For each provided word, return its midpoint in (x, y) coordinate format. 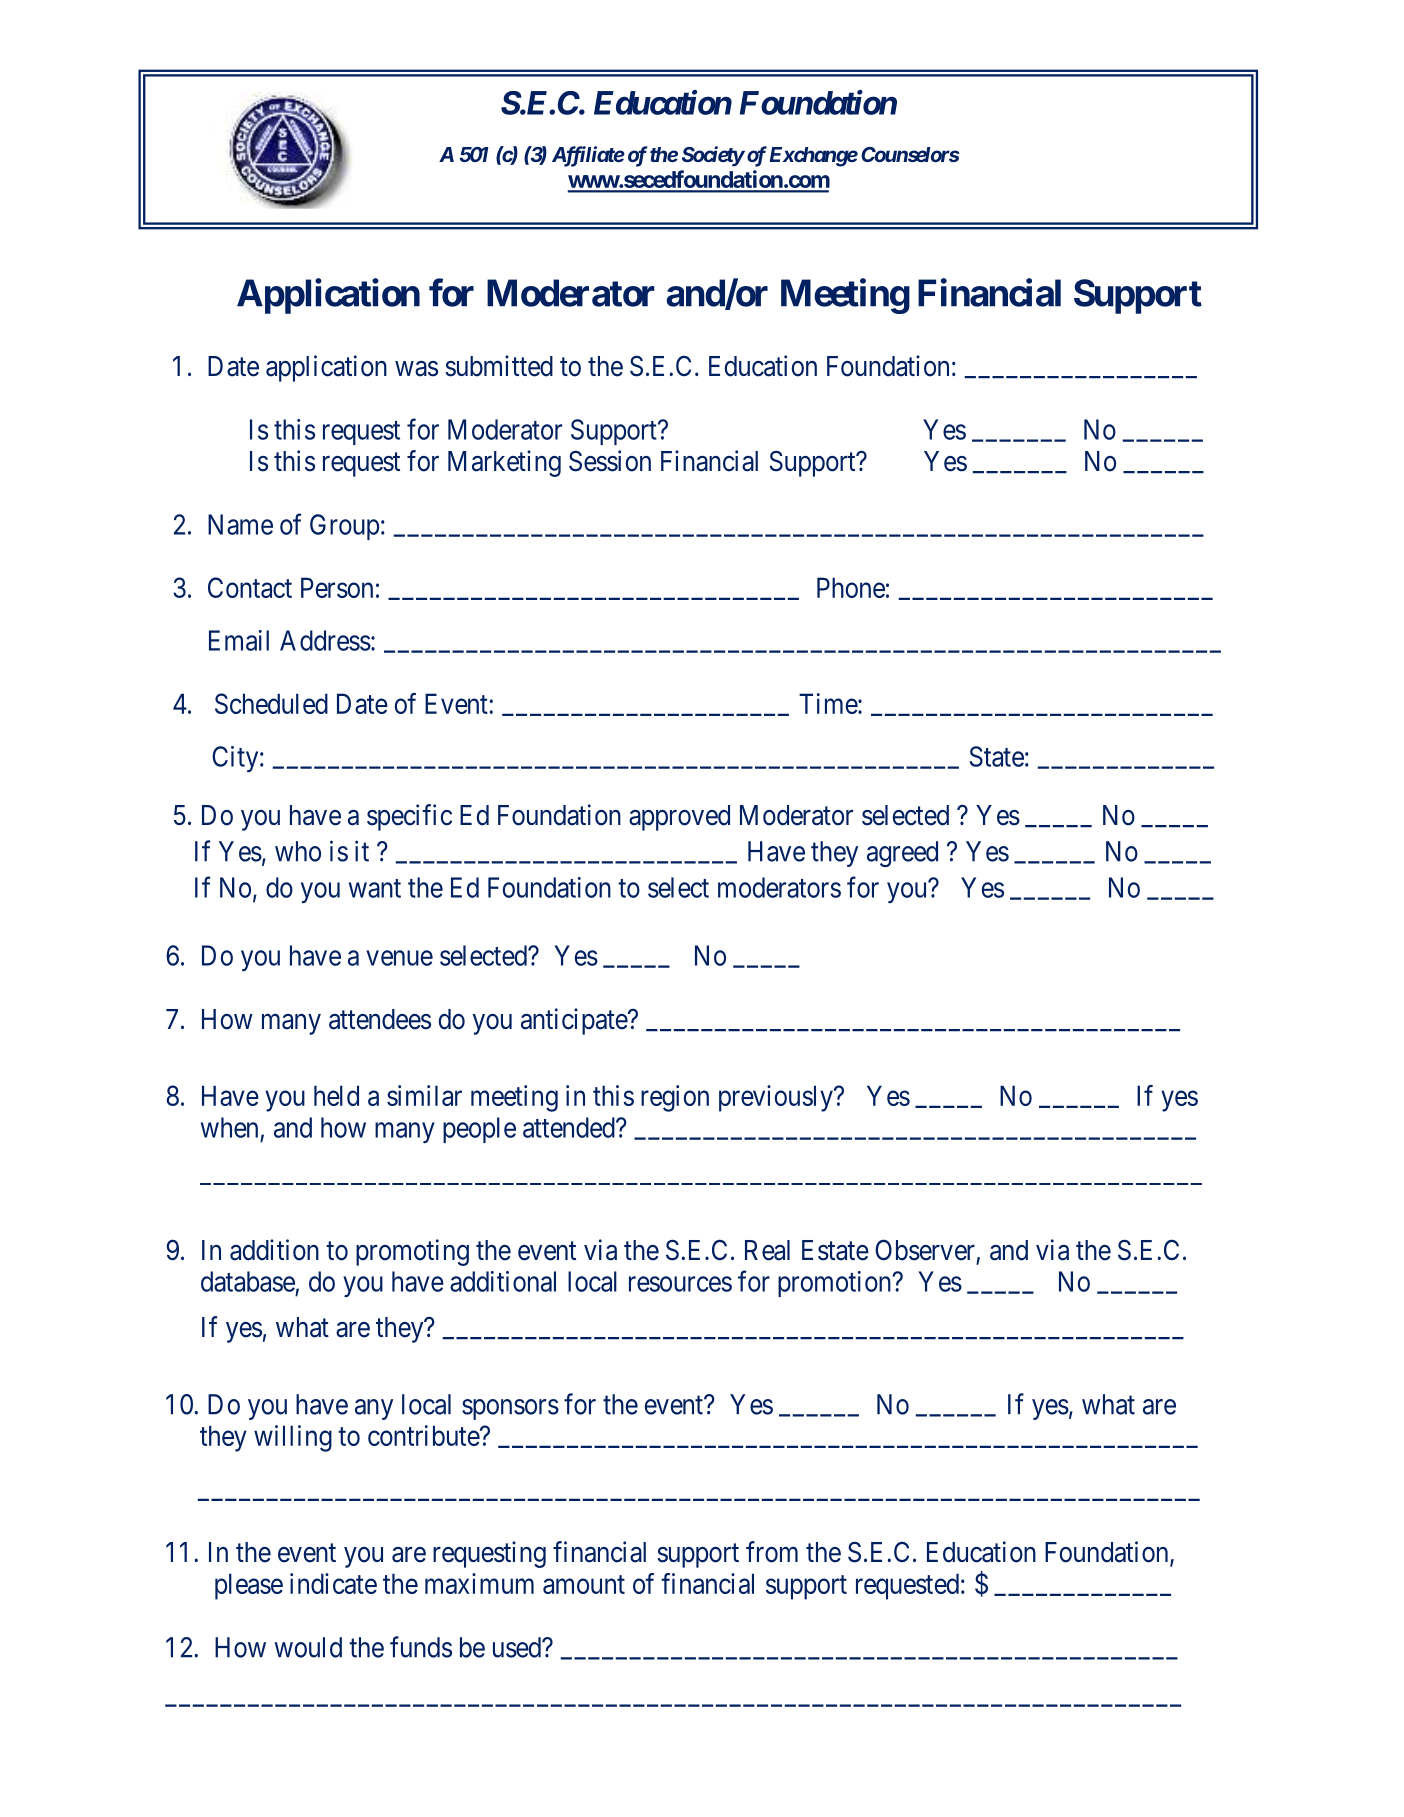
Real (767, 1250)
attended (570, 1127)
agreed (902, 854)
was (416, 369)
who (298, 851)
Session (610, 461)
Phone (851, 587)
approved (679, 818)
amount (584, 1584)
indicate (333, 1583)
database (248, 1281)
